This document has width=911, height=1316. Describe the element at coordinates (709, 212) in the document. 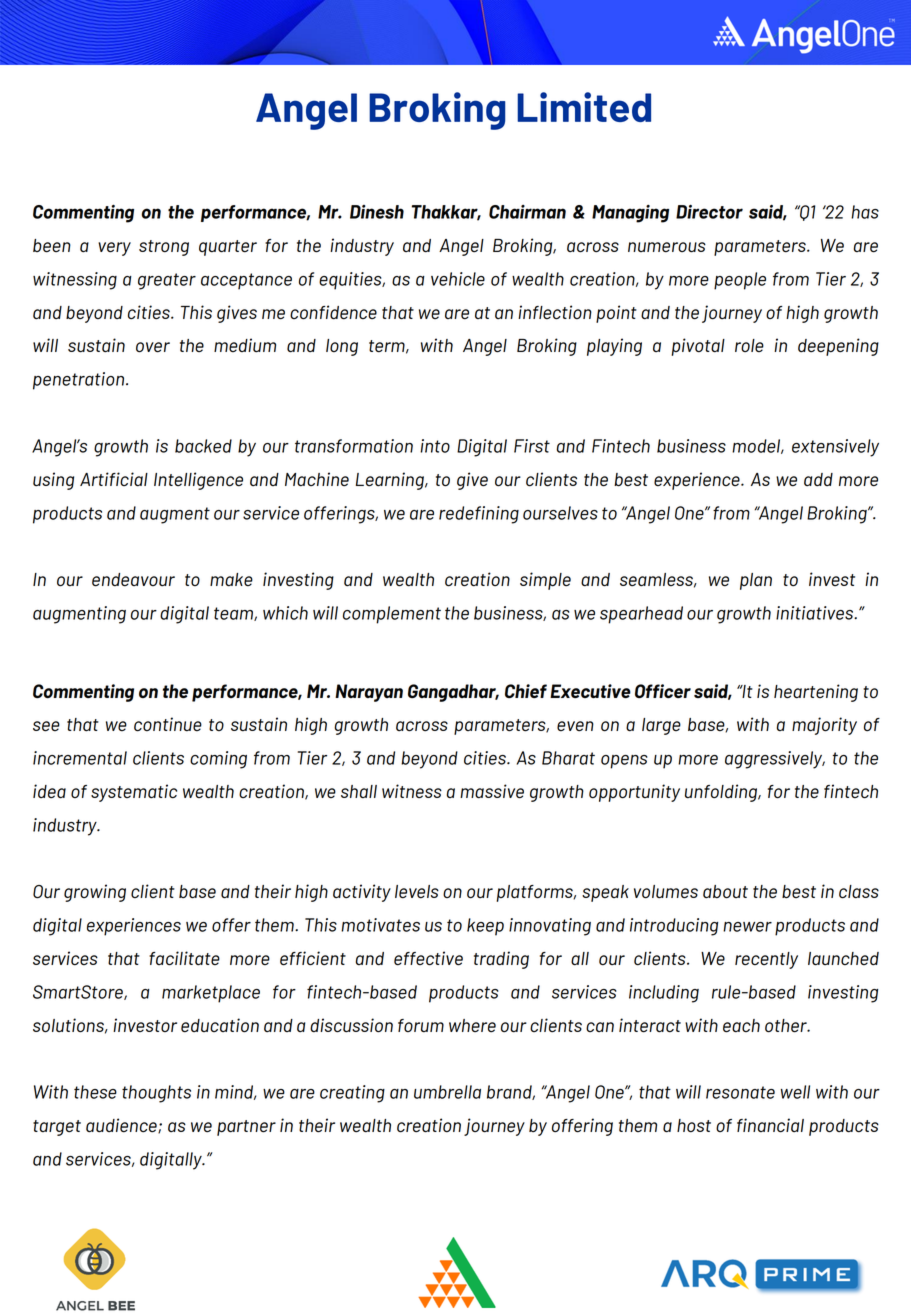

I see `Director` at that location.
